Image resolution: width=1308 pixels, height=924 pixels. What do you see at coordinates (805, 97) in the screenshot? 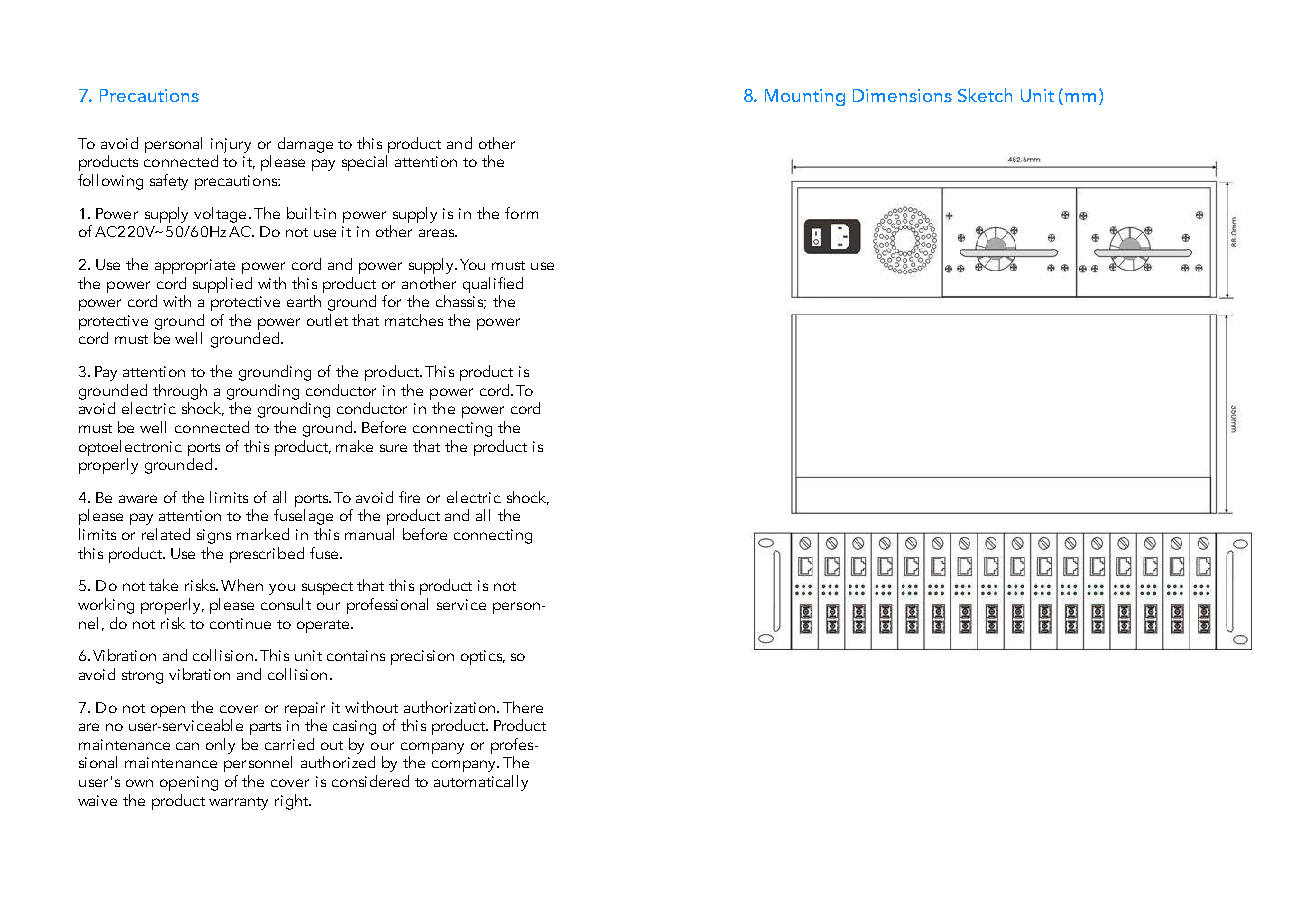
I see `Mounting` at bounding box center [805, 97].
